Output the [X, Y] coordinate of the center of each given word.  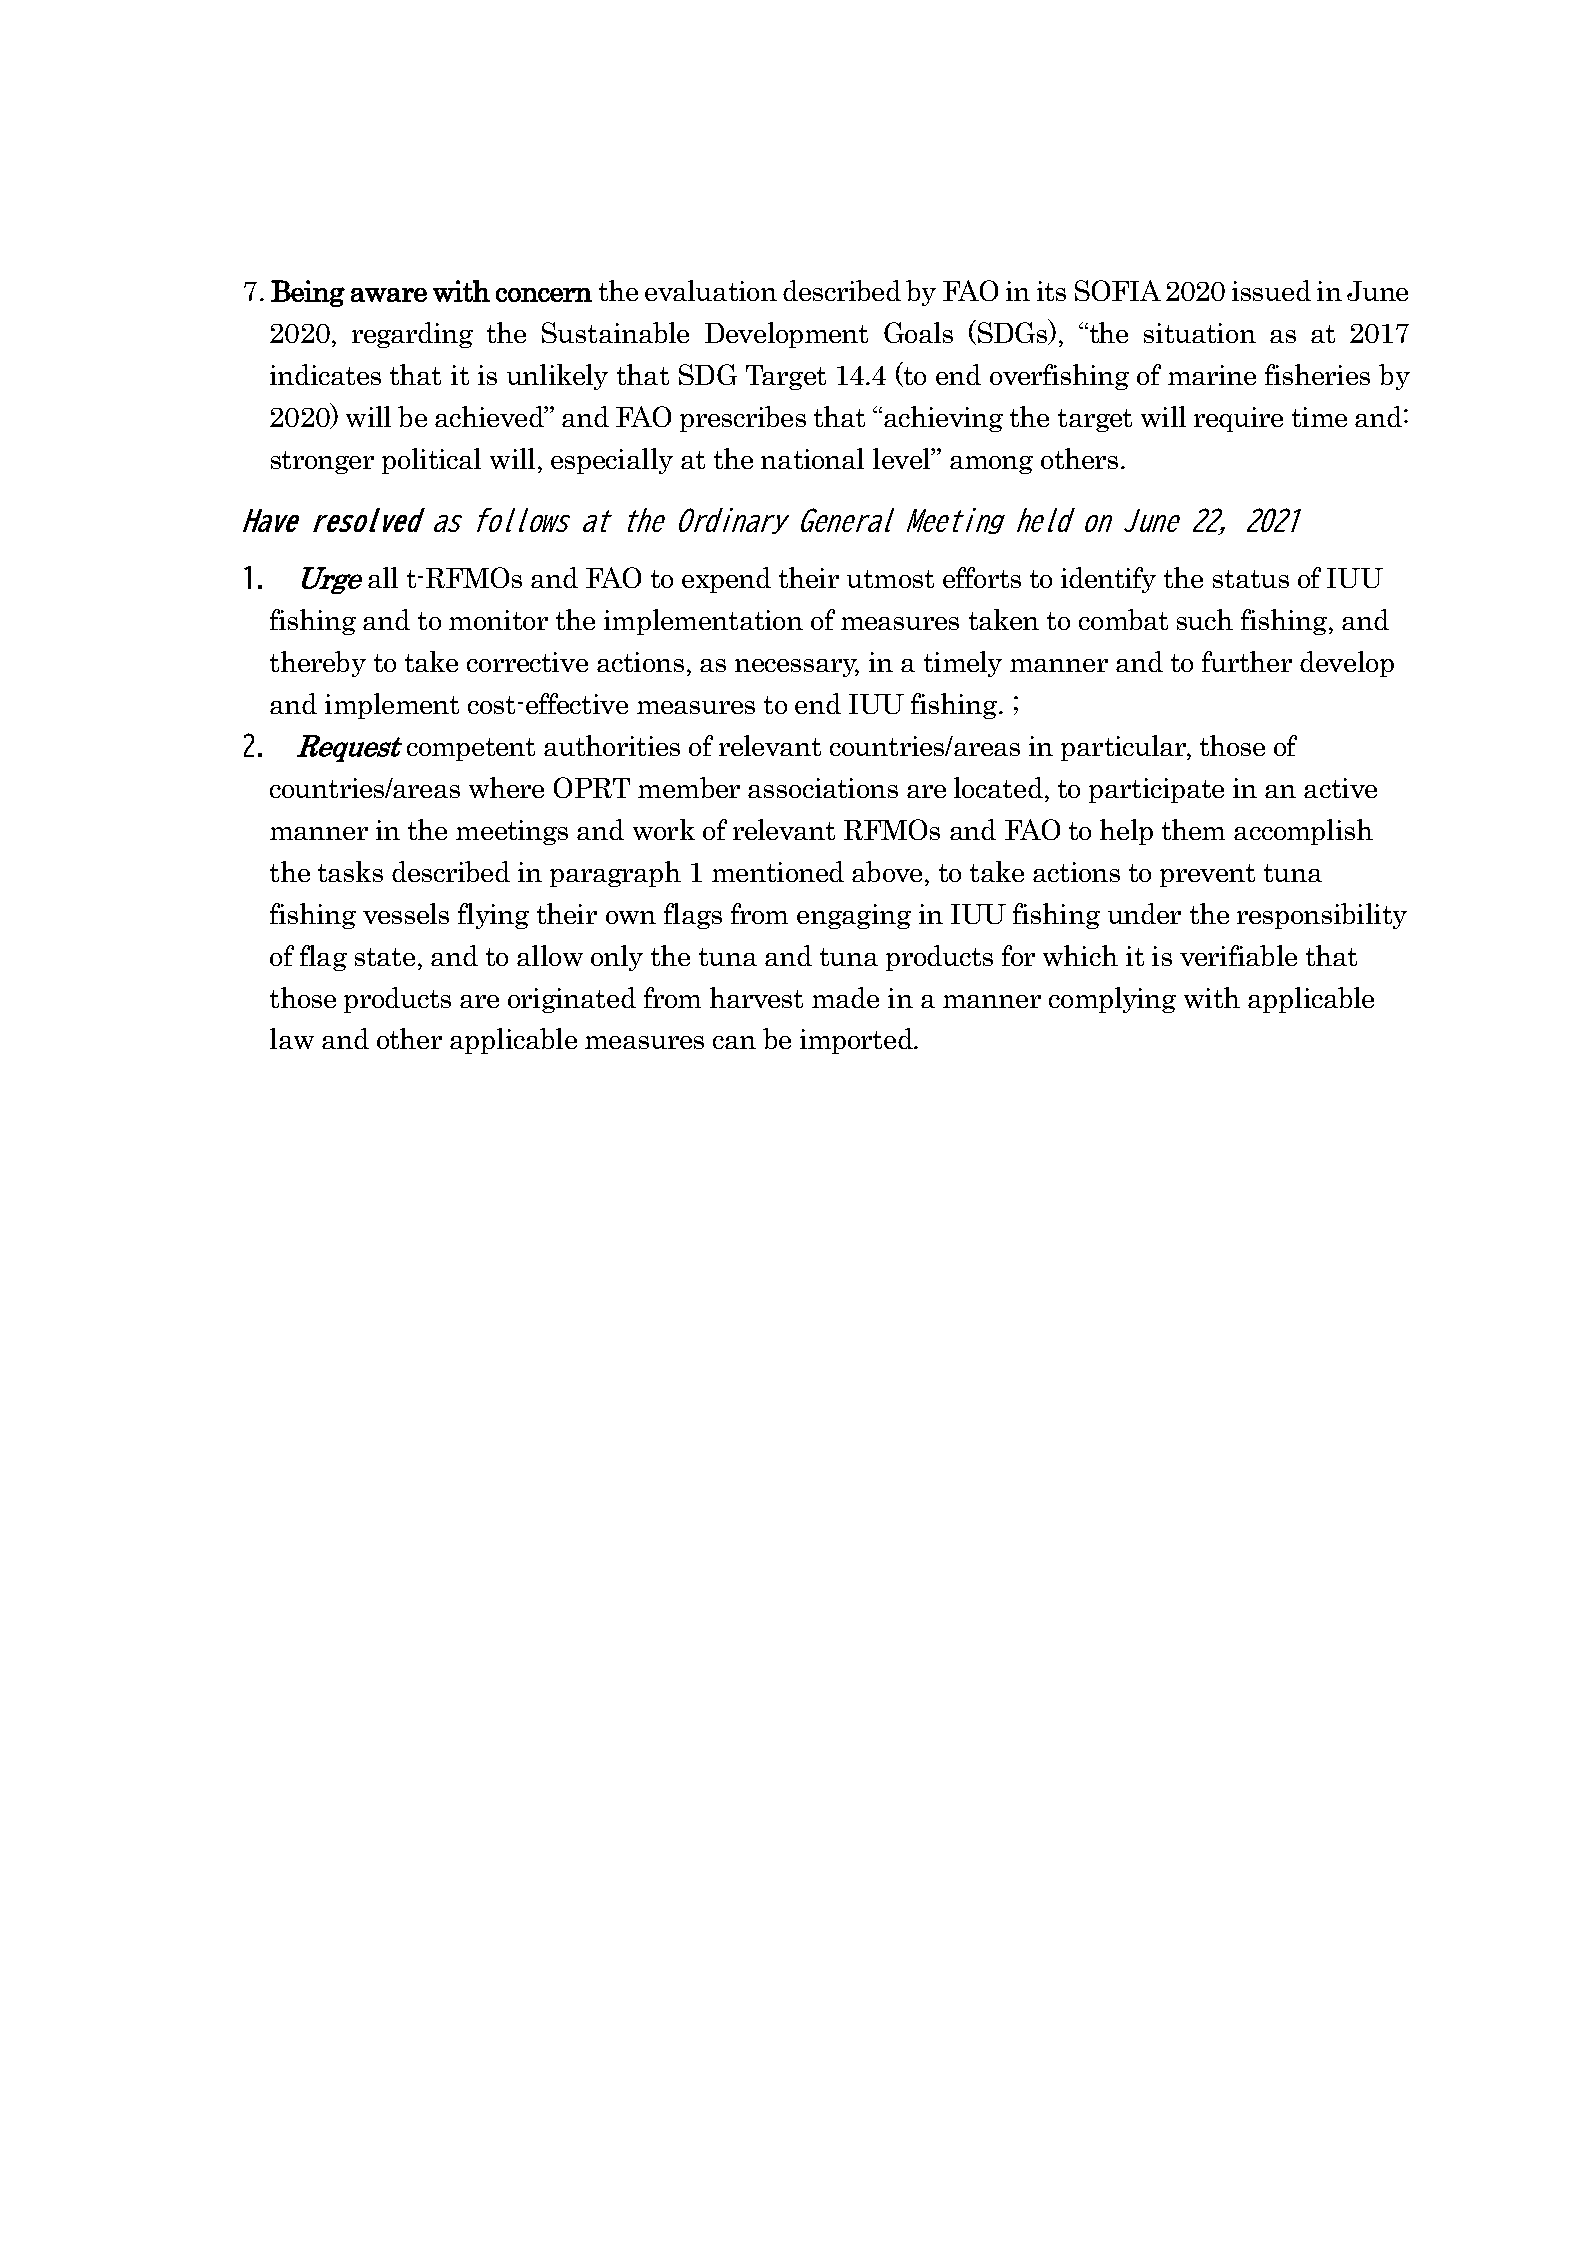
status [1251, 579]
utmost [890, 579]
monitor [498, 620]
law [292, 1038]
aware [389, 295]
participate [1156, 790]
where [506, 787]
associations [823, 788]
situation [1200, 333]
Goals [918, 332]
